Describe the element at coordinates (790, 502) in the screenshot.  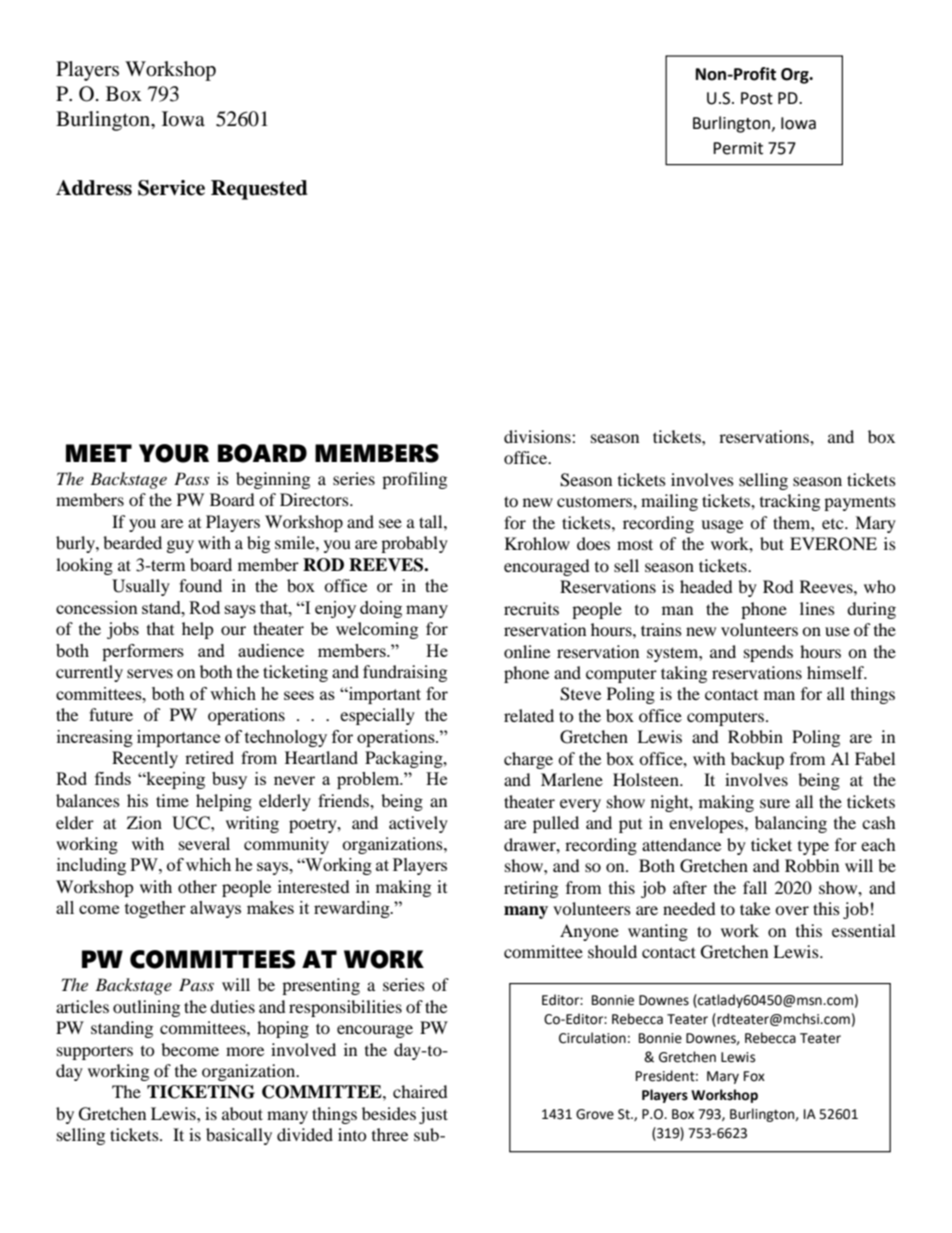
I see `tracking` at that location.
